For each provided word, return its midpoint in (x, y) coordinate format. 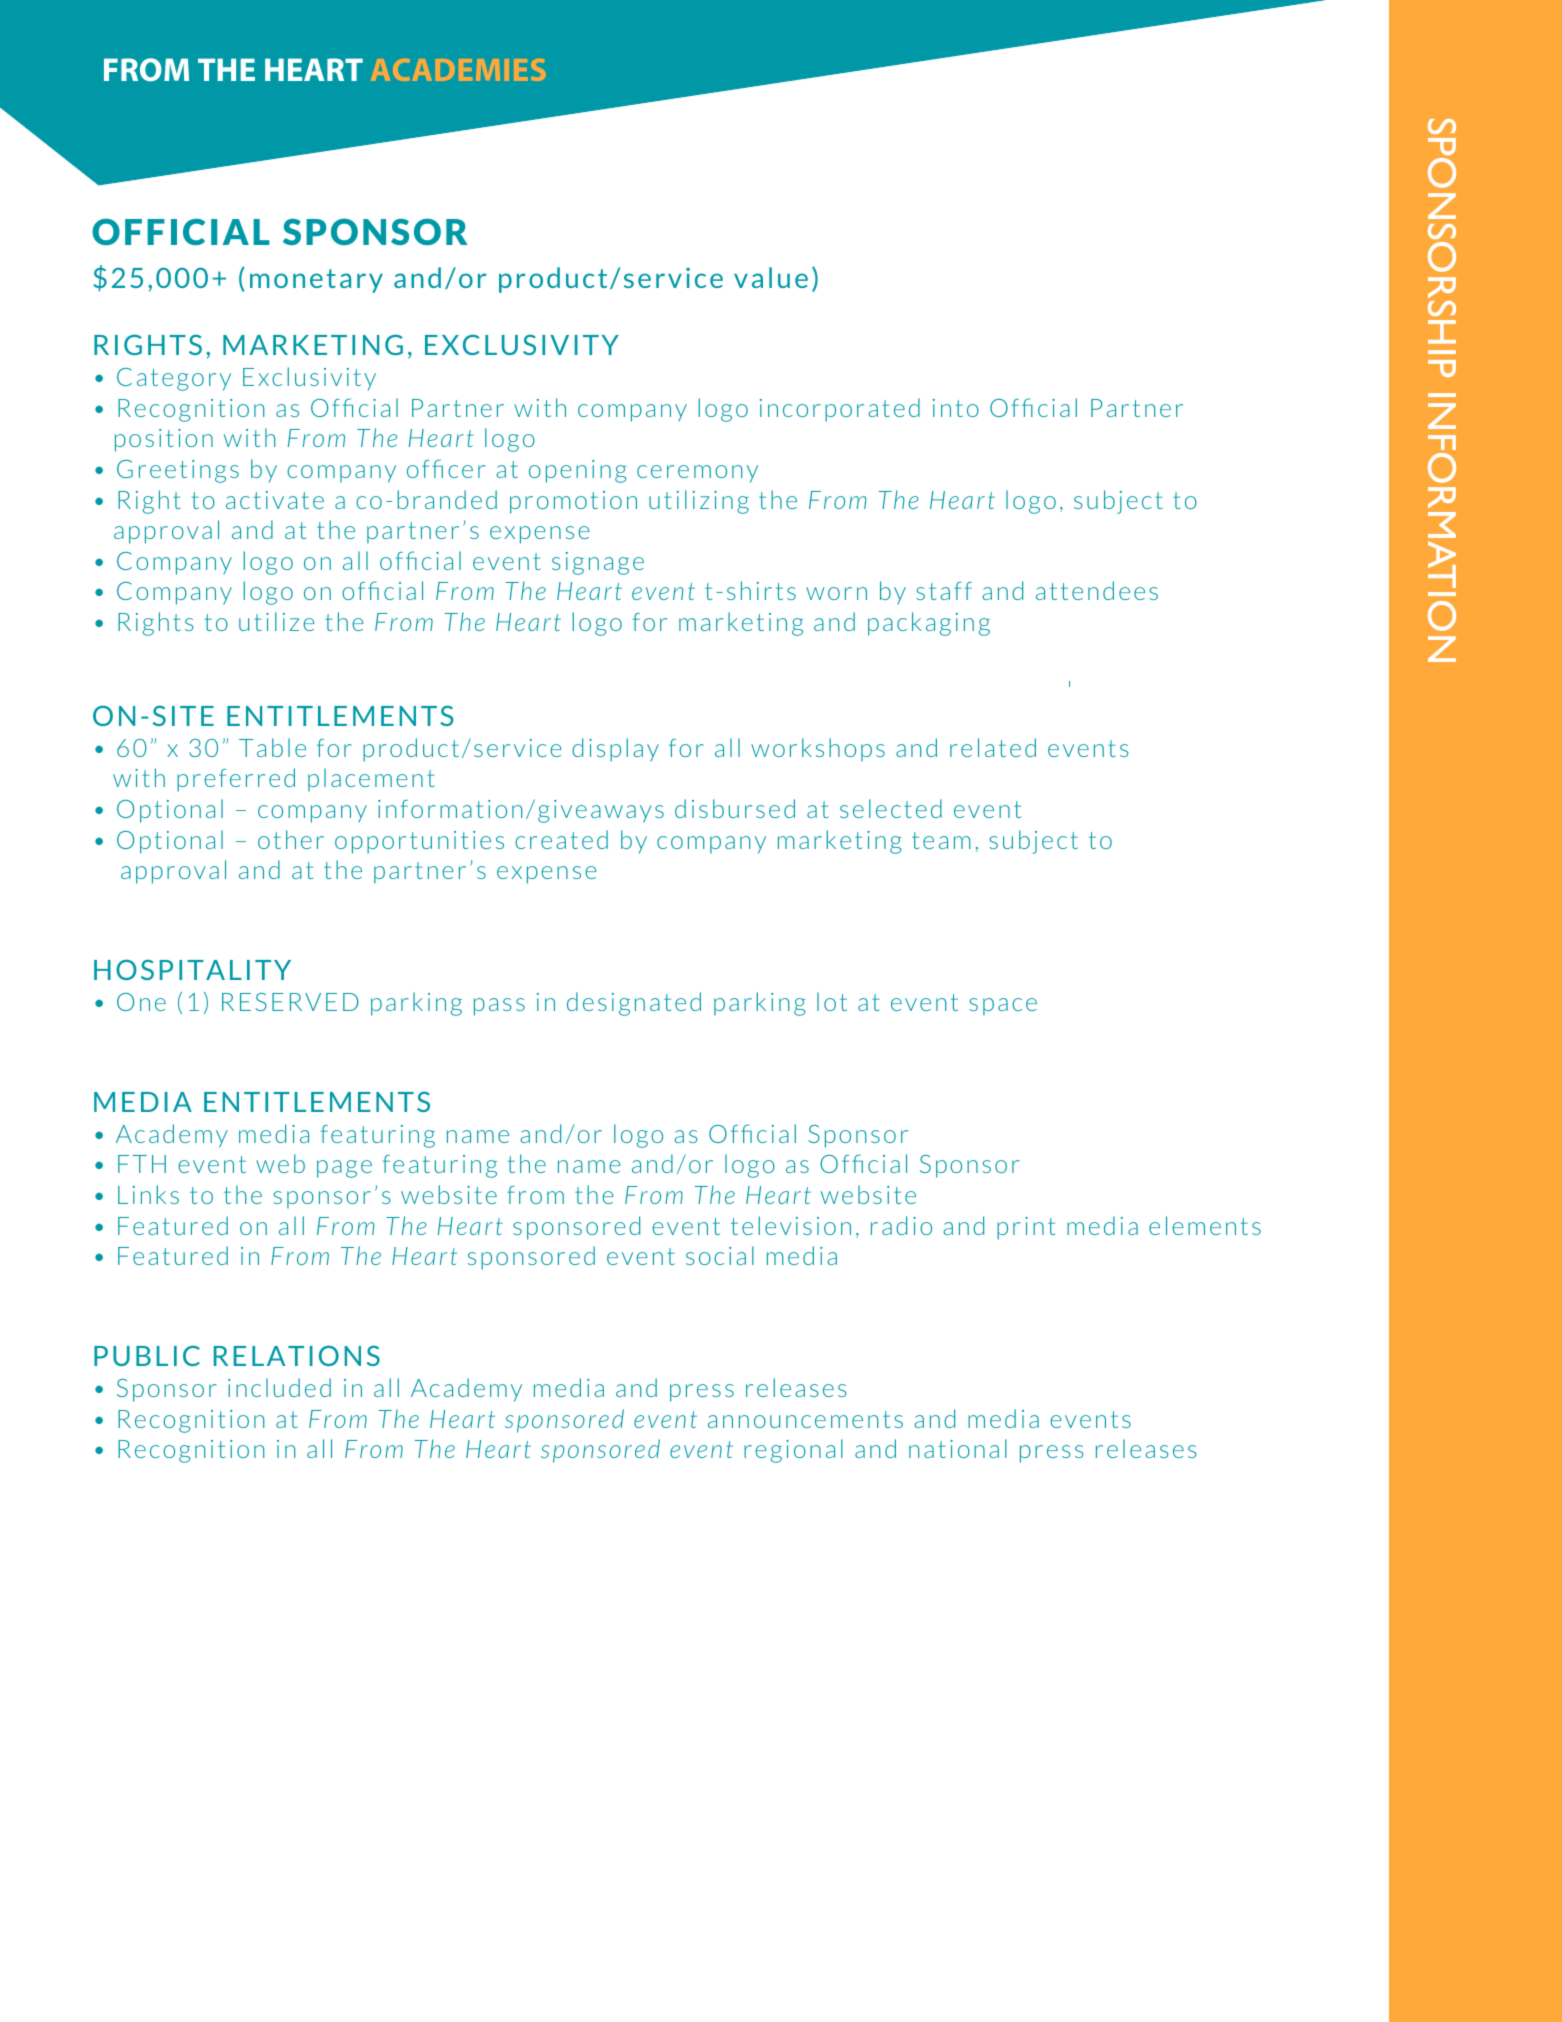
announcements (805, 1419)
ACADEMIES (458, 70)
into (956, 408)
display (615, 750)
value (771, 277)
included (279, 1387)
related (993, 747)
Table (272, 747)
